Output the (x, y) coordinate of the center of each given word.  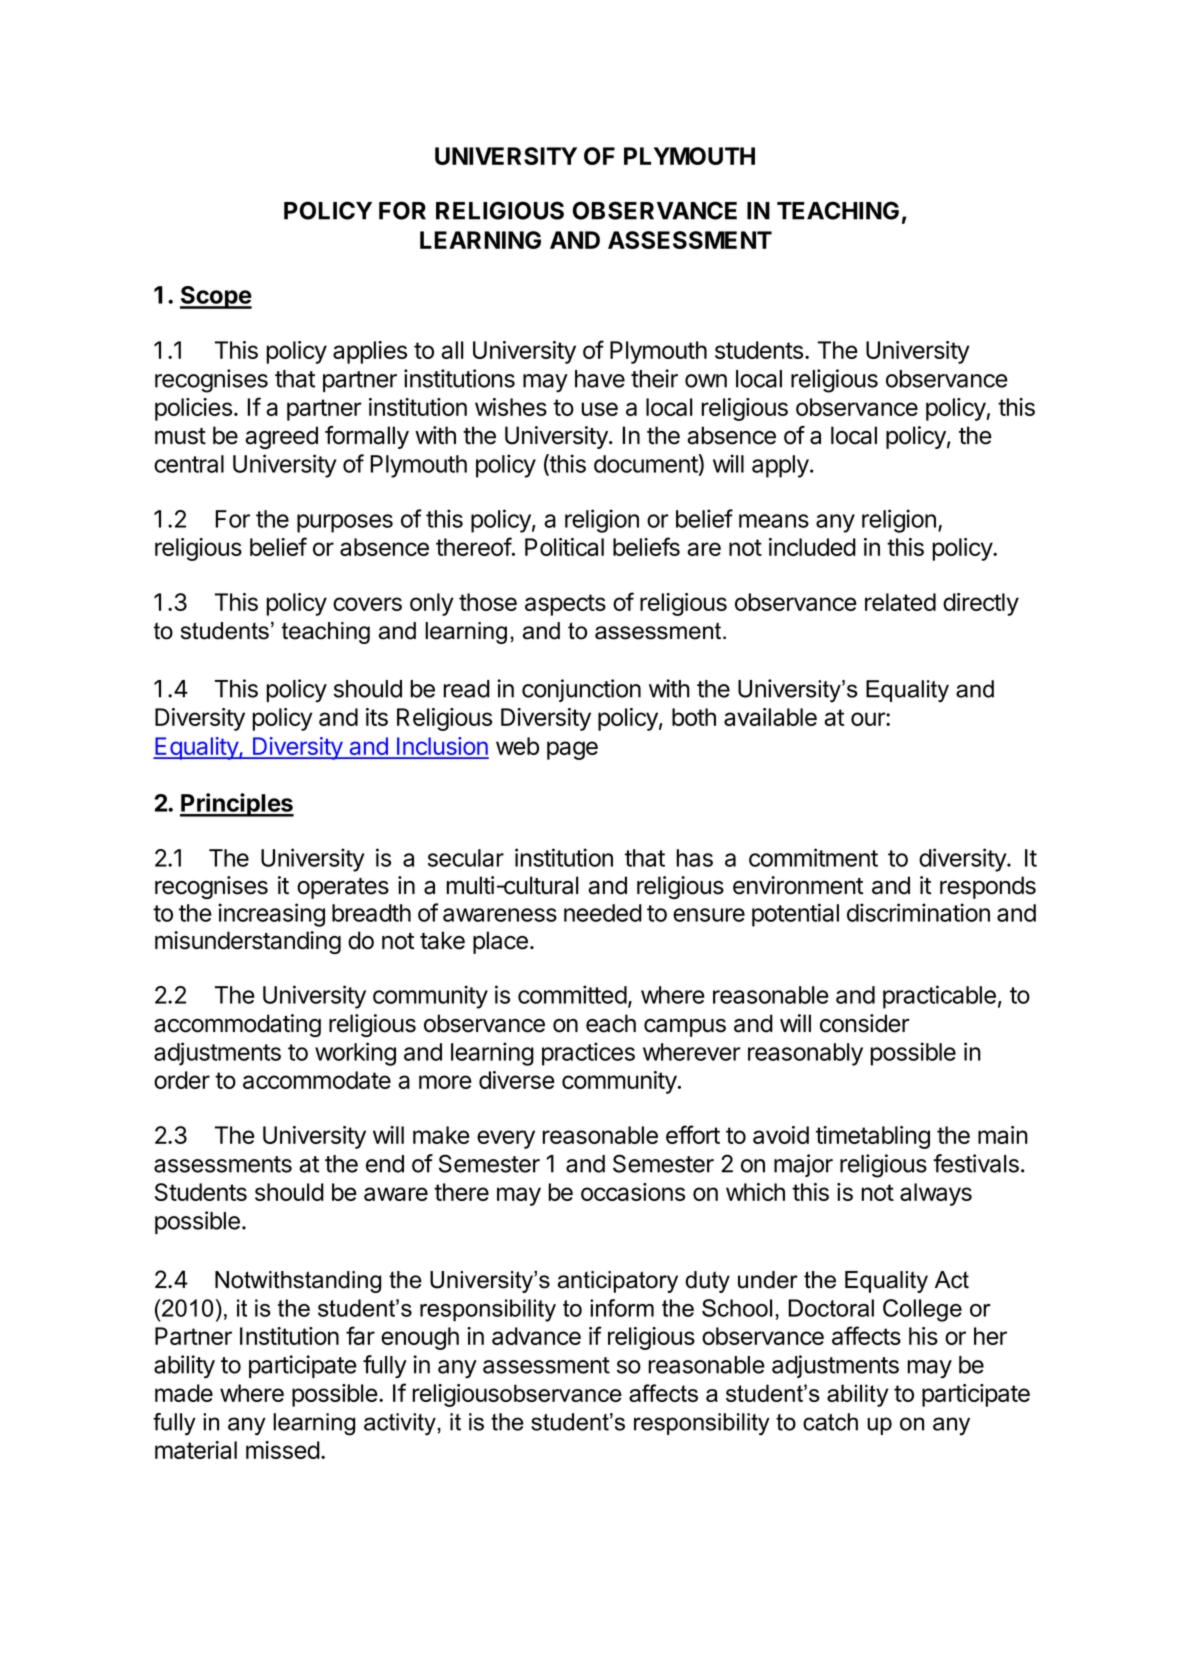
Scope (216, 297)
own (706, 381)
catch (830, 1422)
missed (283, 1450)
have (600, 379)
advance (536, 1336)
